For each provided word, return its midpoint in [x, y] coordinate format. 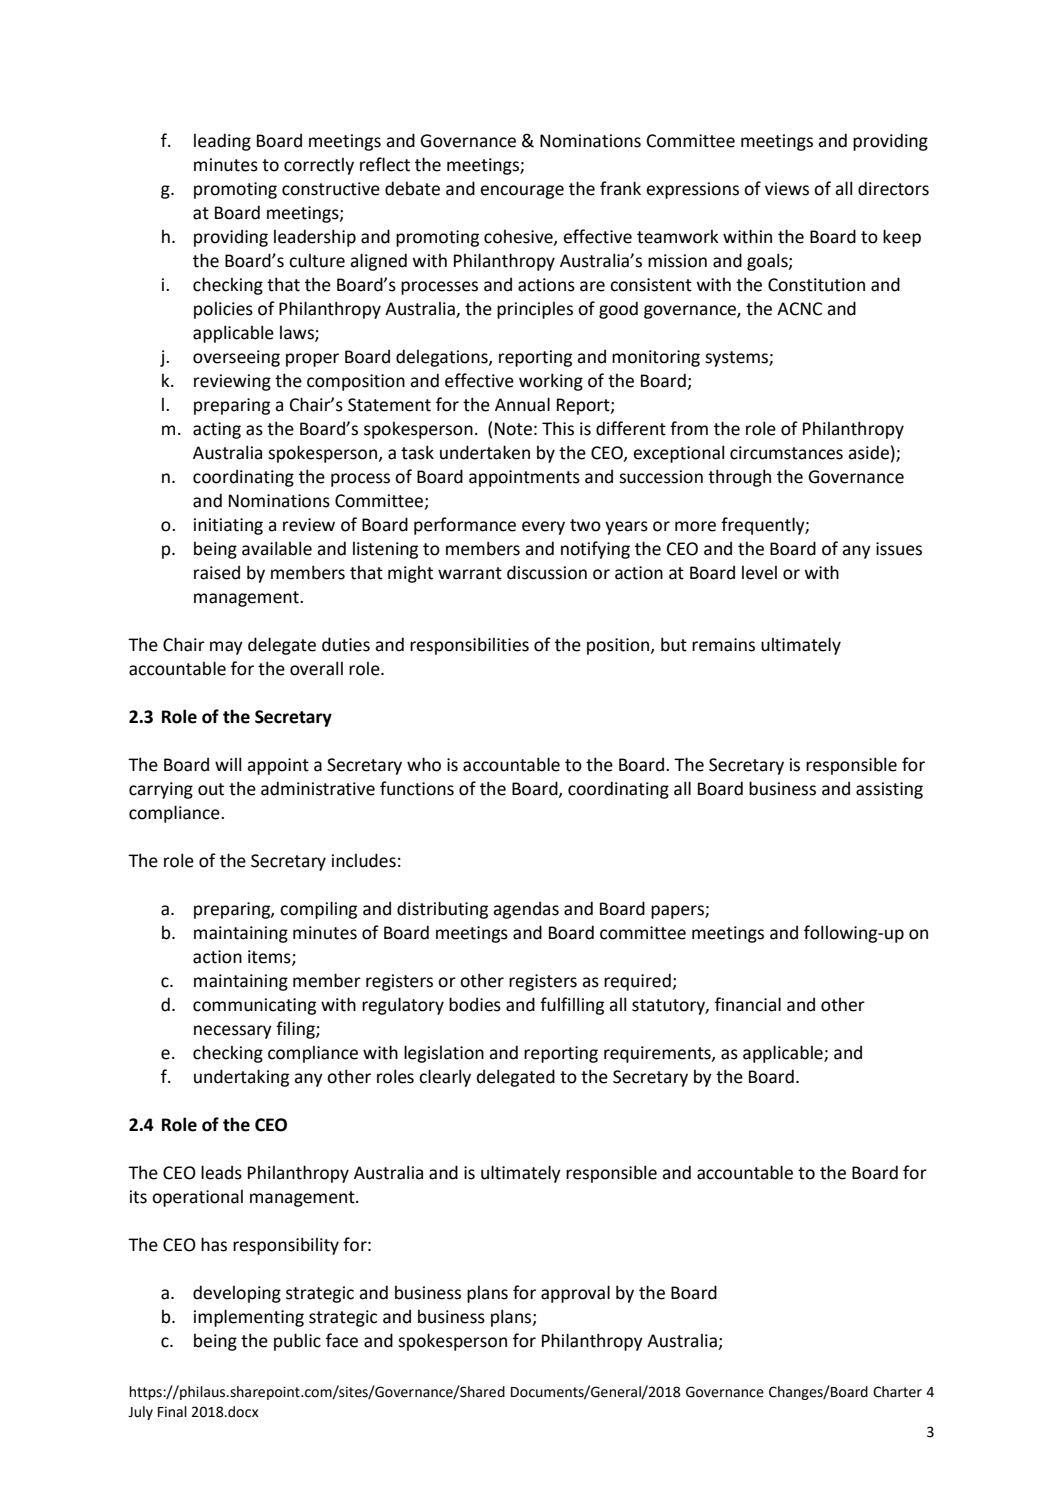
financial [748, 1004]
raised [217, 573]
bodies [475, 1004]
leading [222, 142]
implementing [249, 1318]
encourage [522, 192]
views [787, 189]
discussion [547, 572]
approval [575, 1294]
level [759, 573]
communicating [254, 1006]
